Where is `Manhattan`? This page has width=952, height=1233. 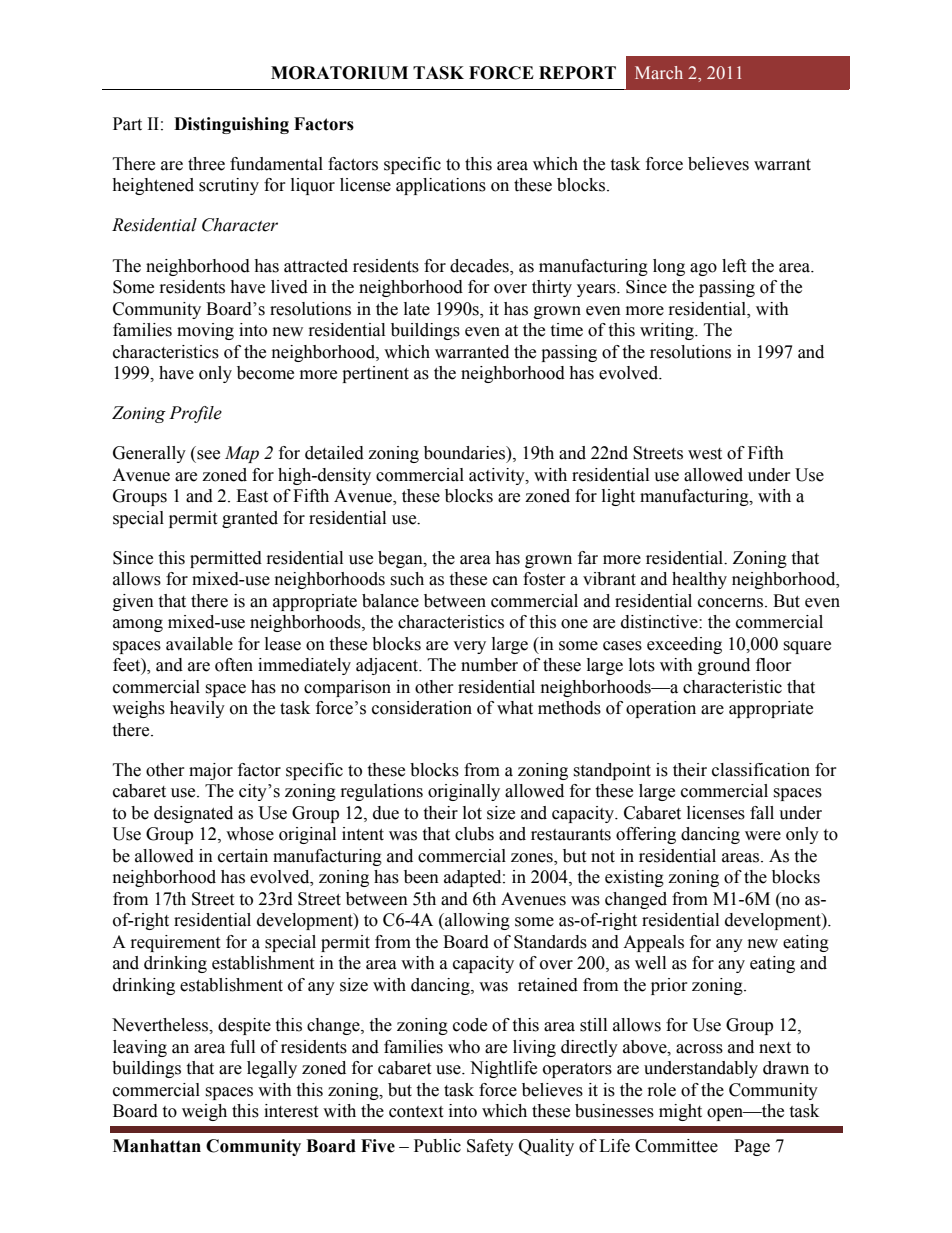 Manhattan is located at coordinates (157, 1146).
